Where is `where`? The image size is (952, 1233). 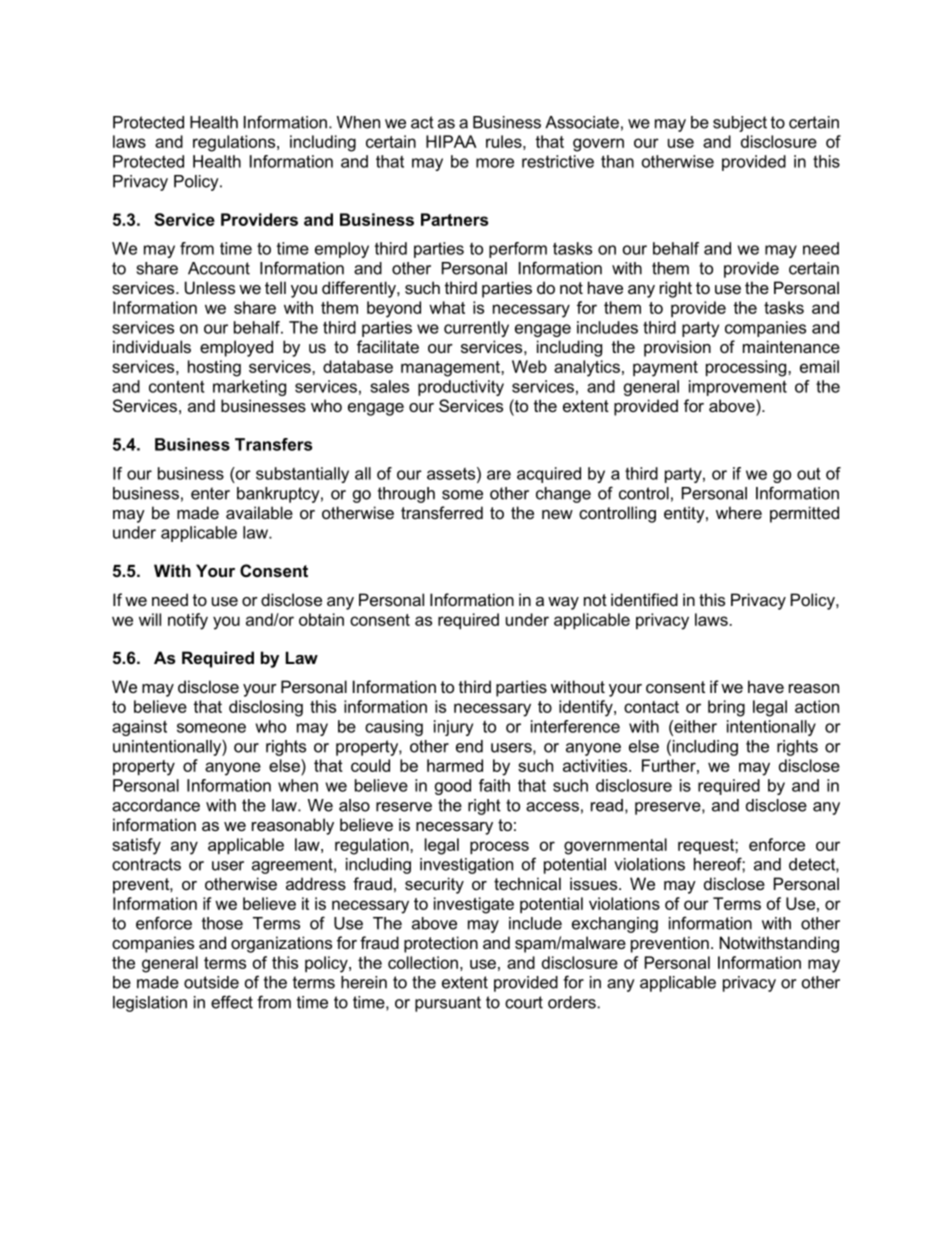 where is located at coordinates (739, 512).
